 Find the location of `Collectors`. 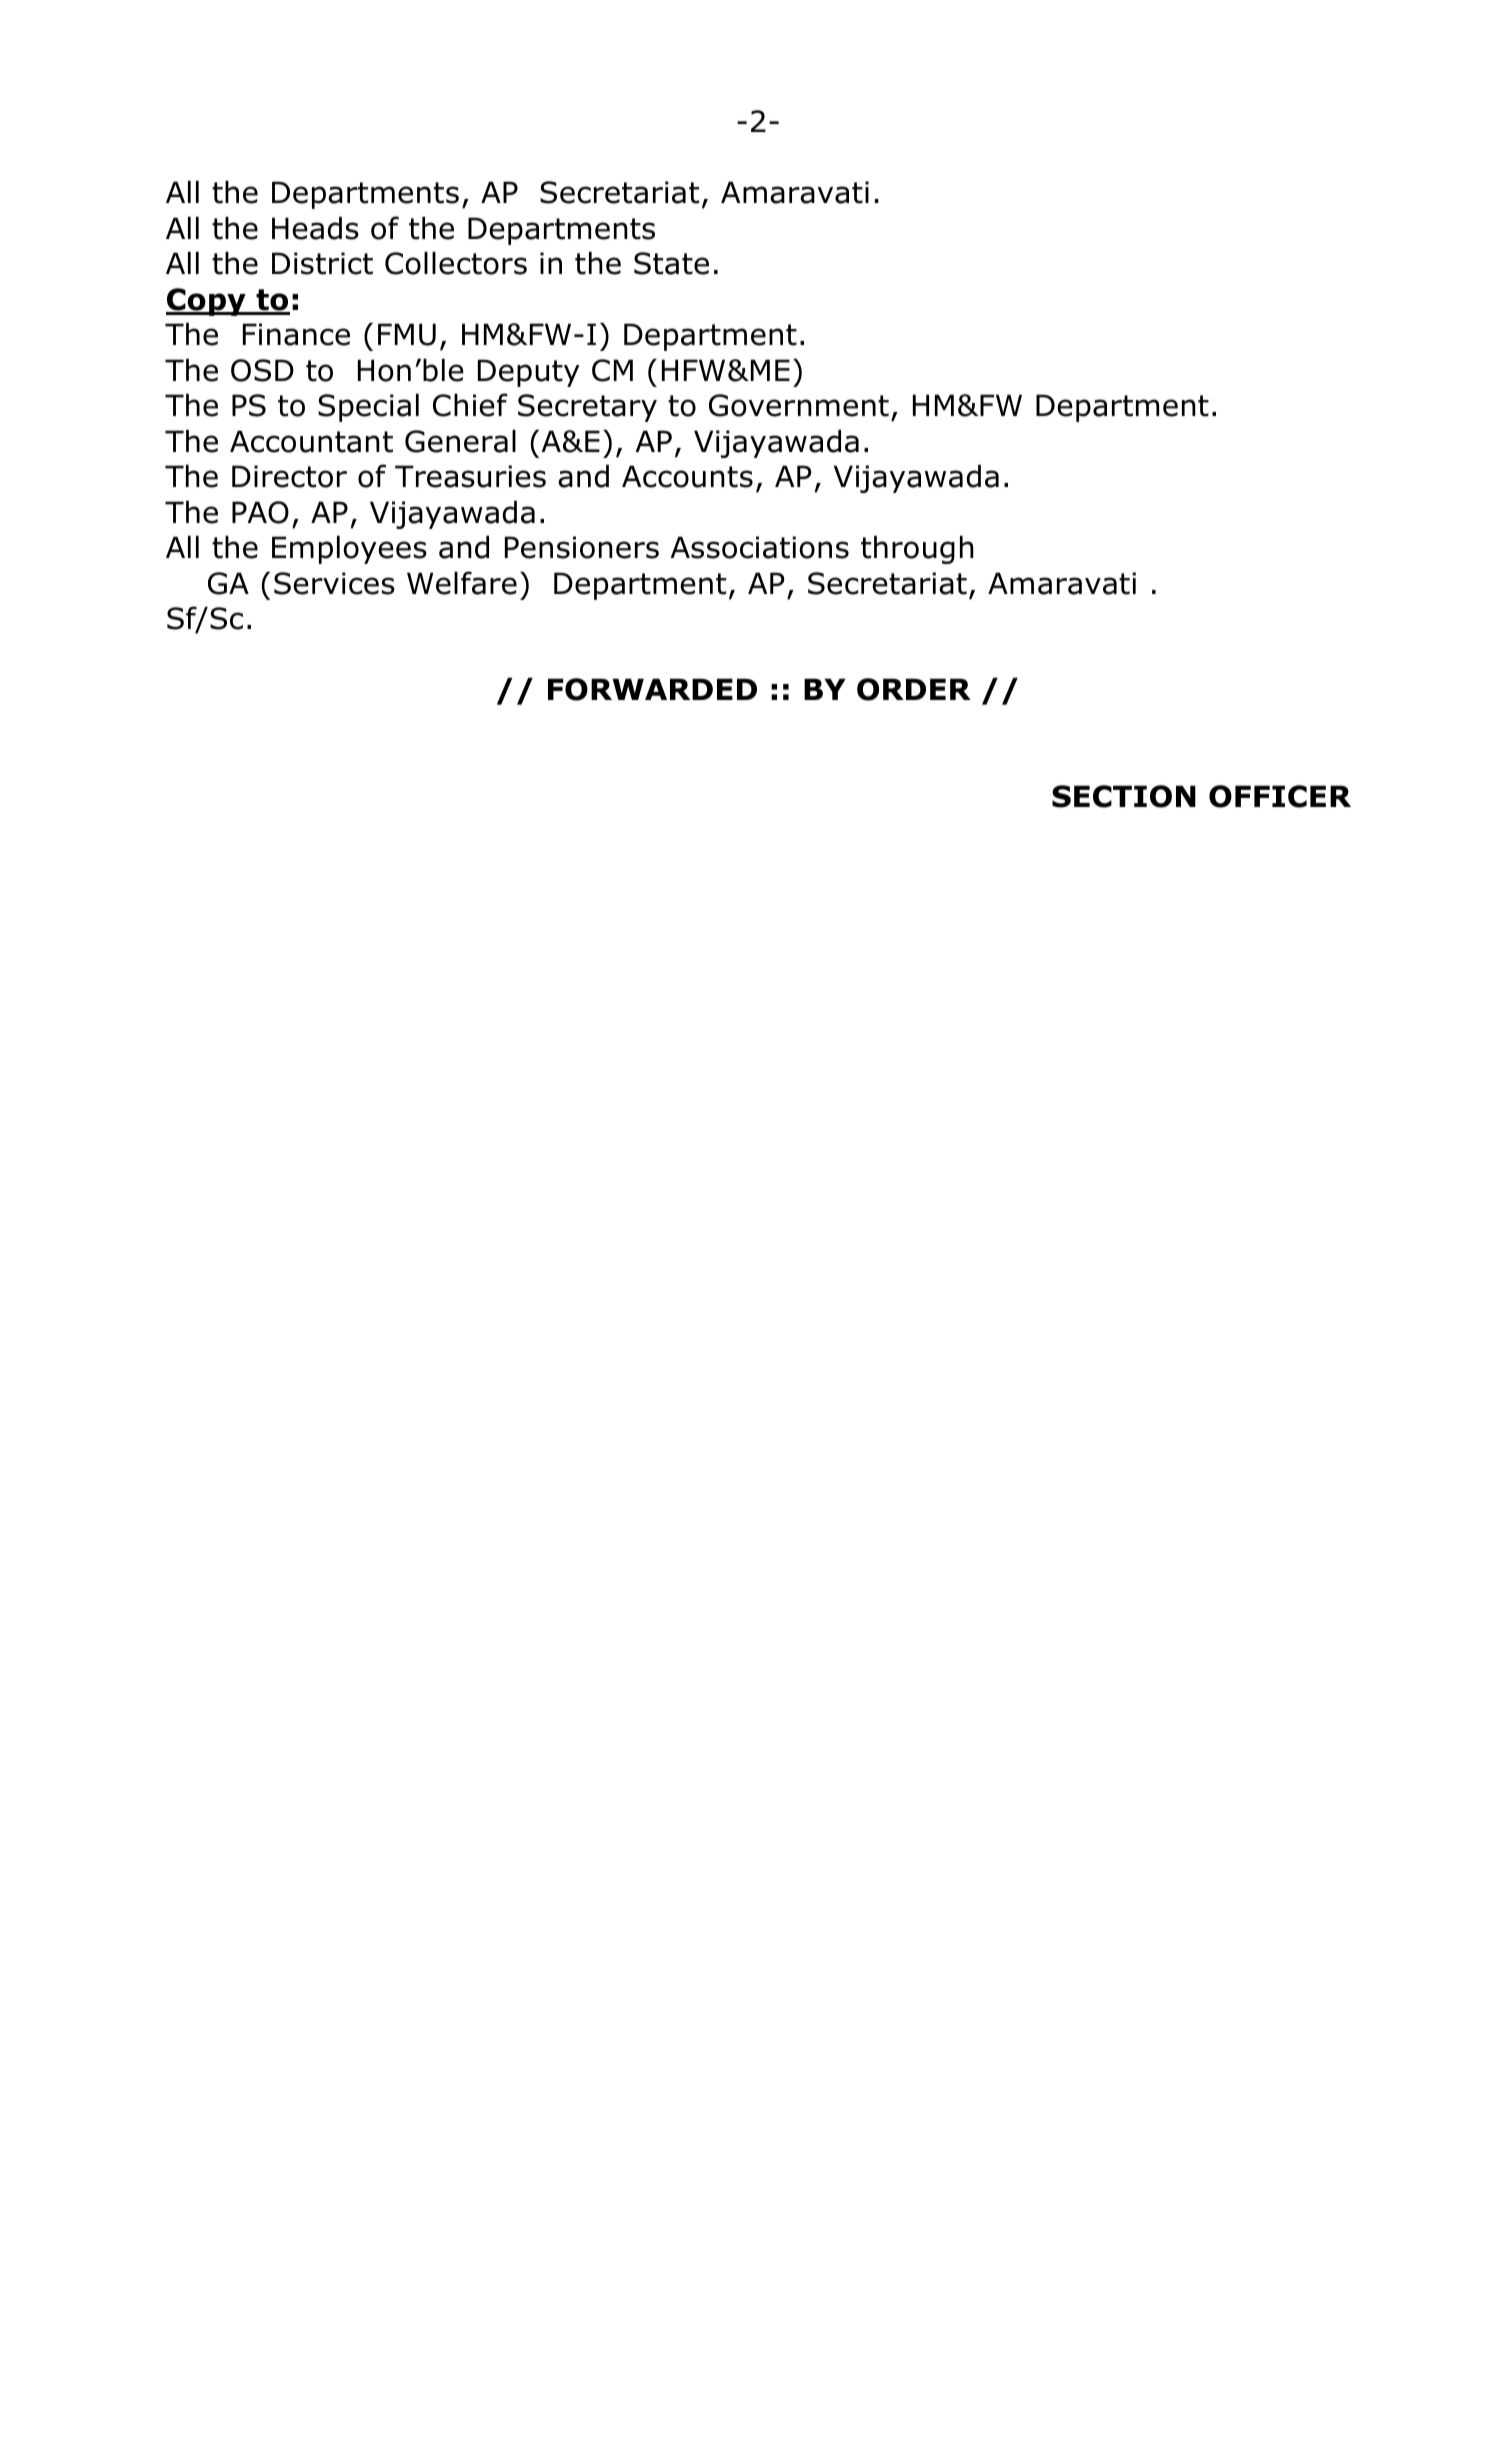

Collectors is located at coordinates (456, 263).
